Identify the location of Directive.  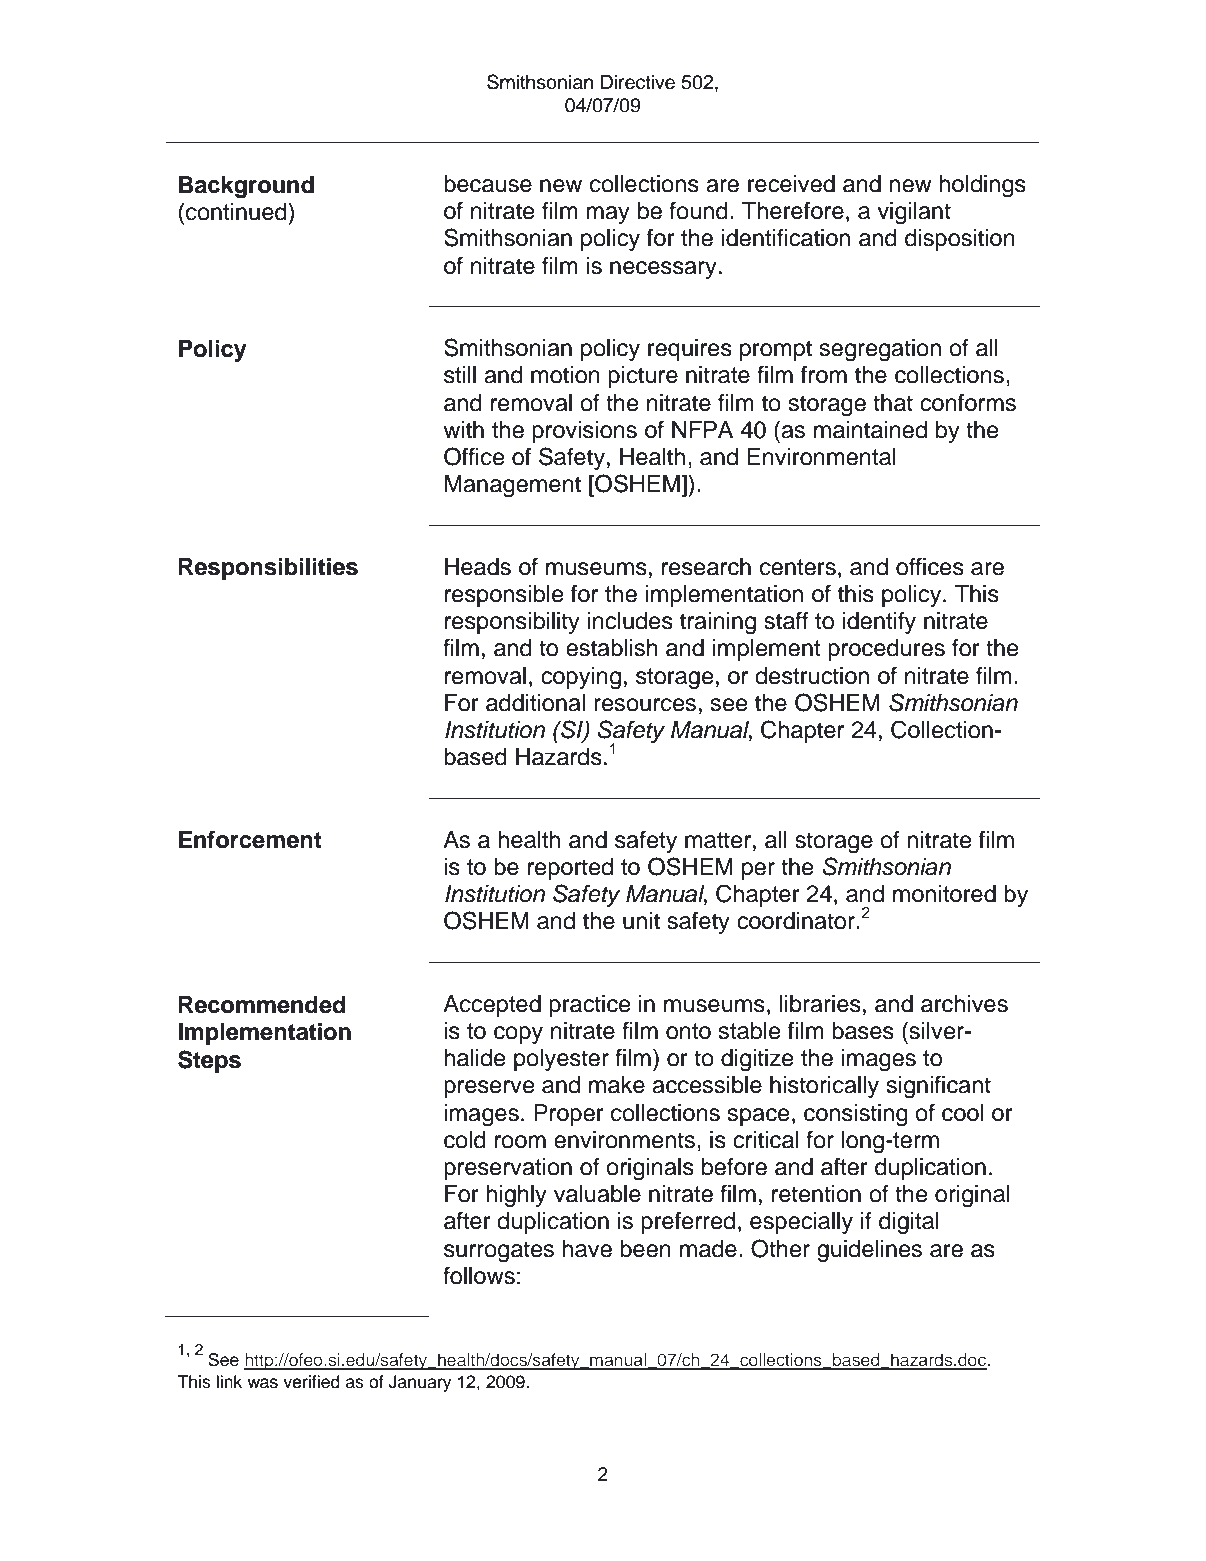
(638, 82).
